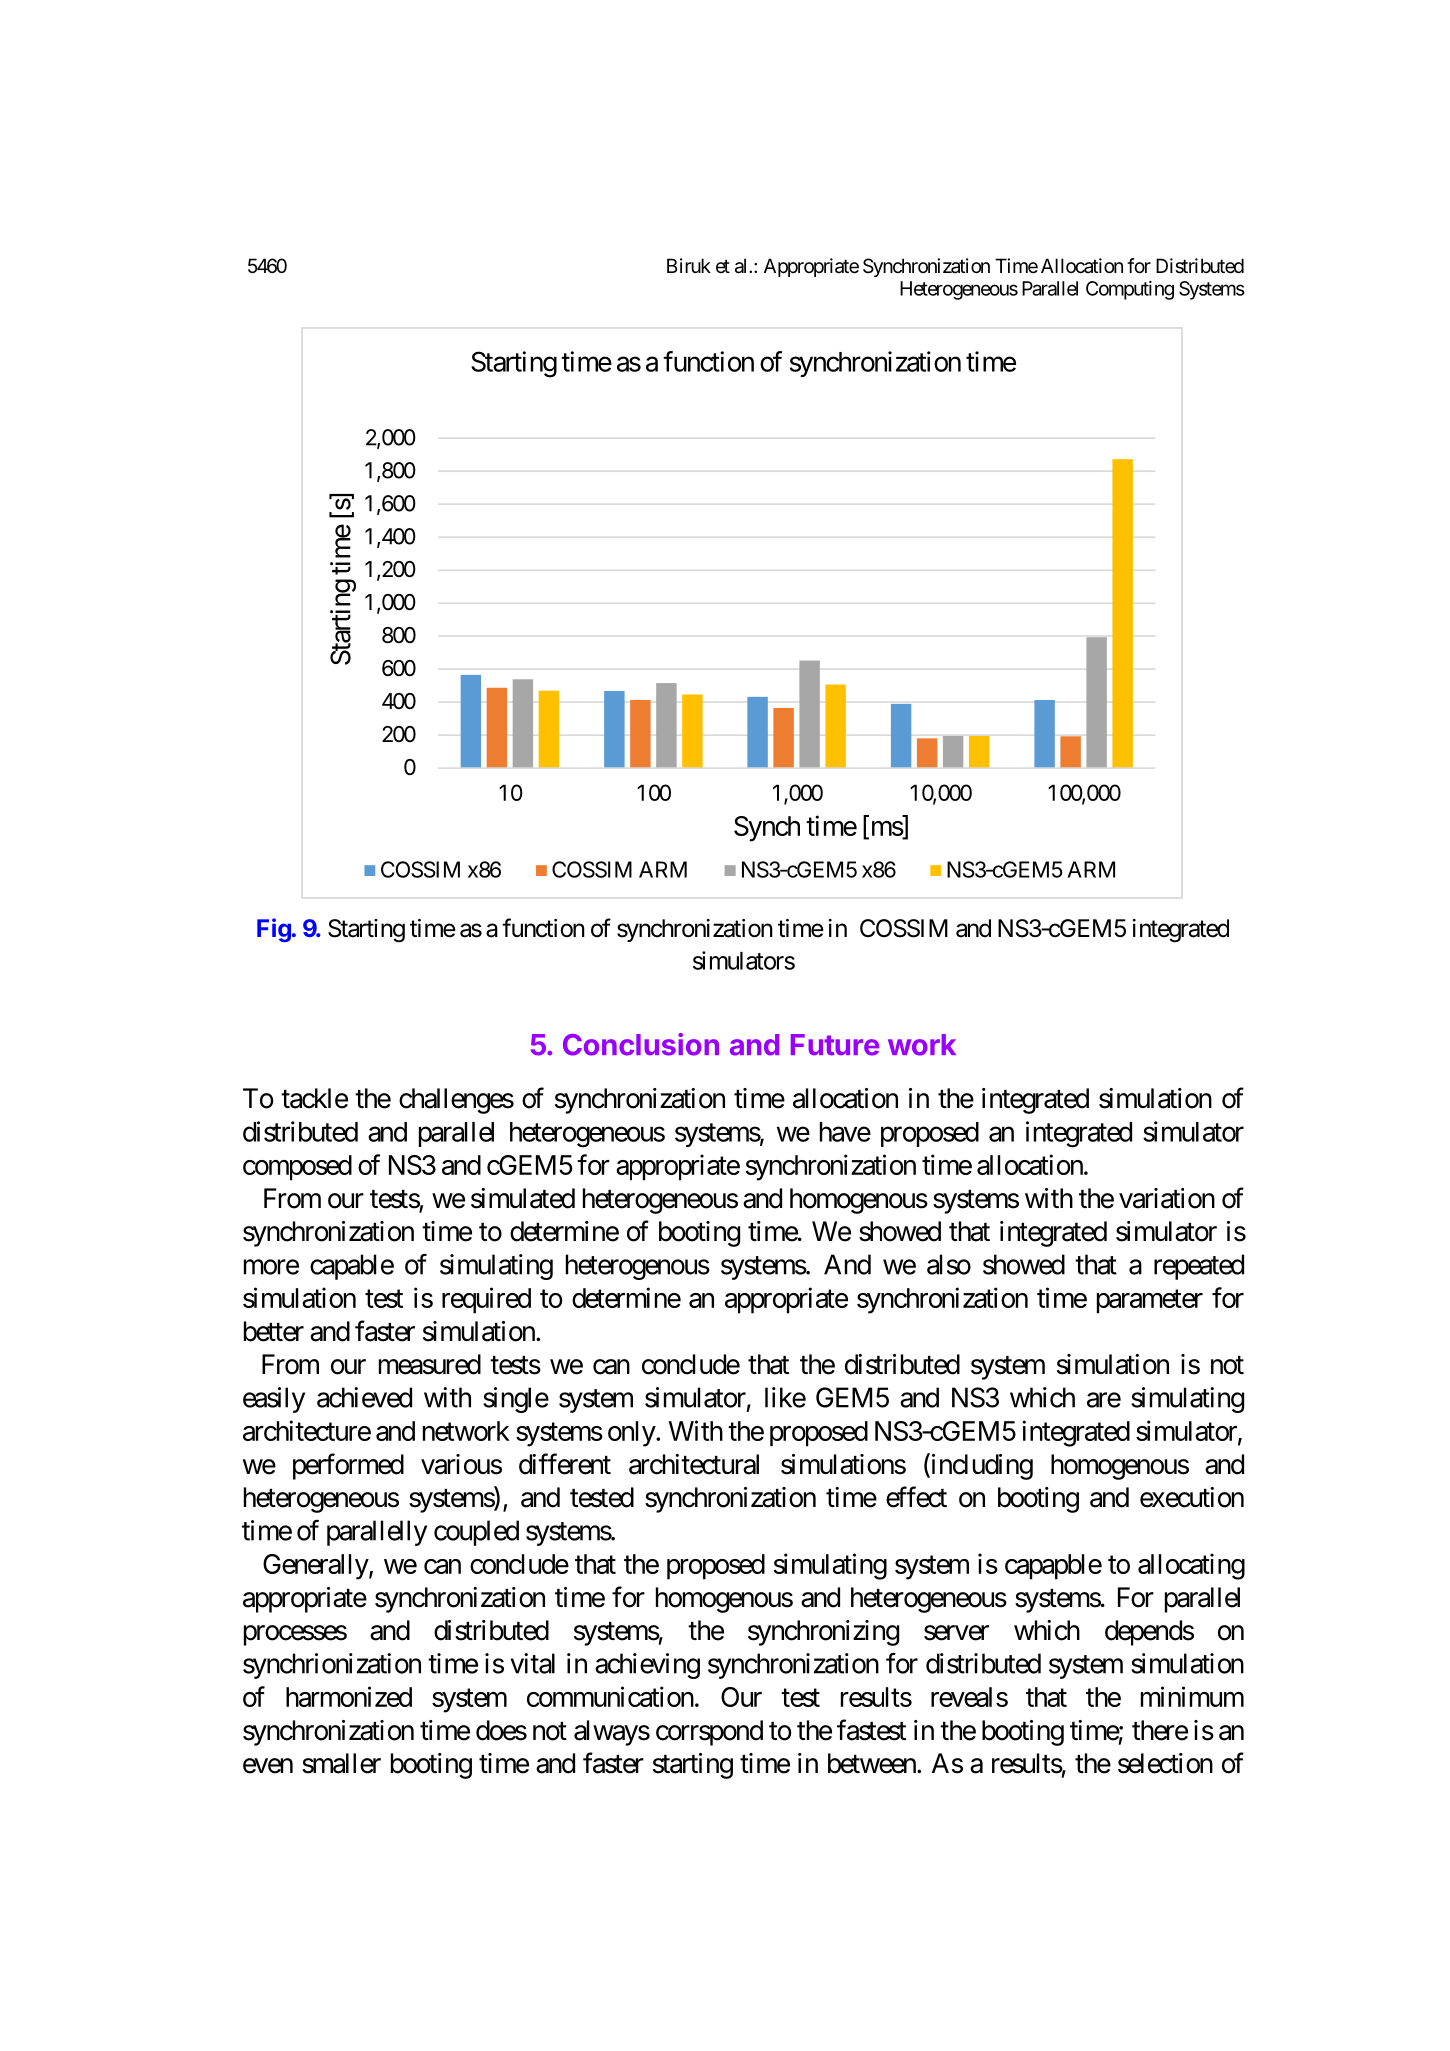 This screenshot has height=2051, width=1450. I want to click on simulated, so click(523, 1198).
